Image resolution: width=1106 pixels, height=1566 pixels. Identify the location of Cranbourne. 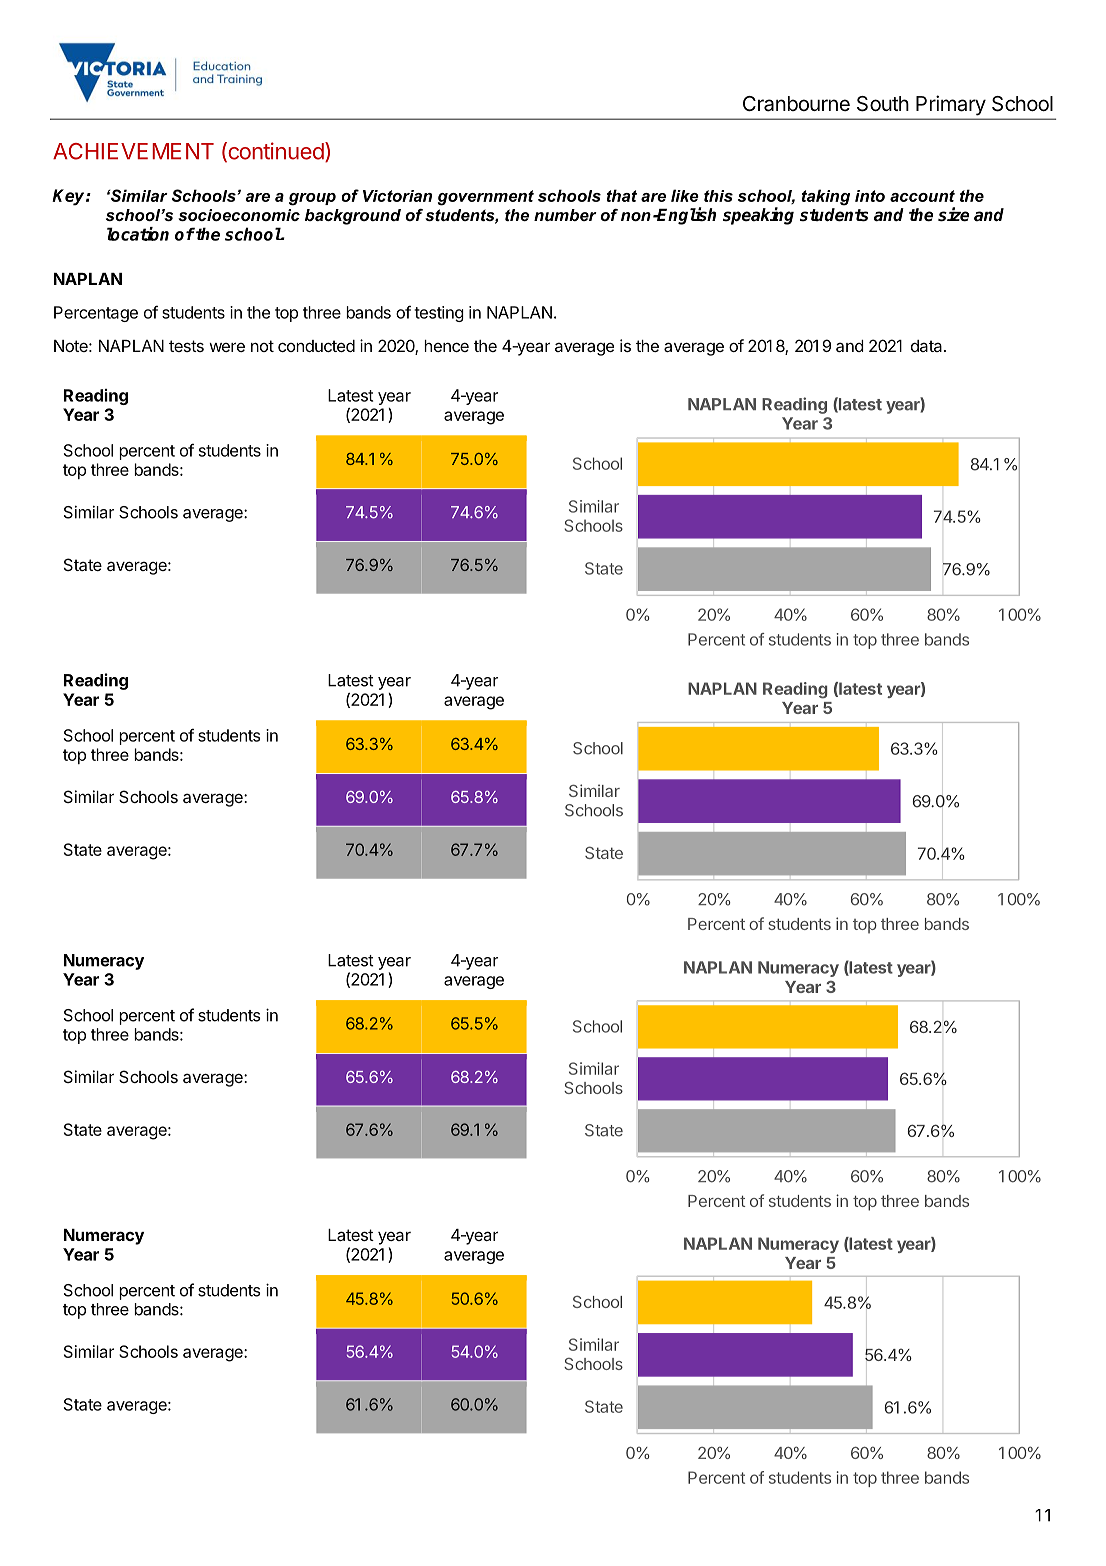
(796, 104).
